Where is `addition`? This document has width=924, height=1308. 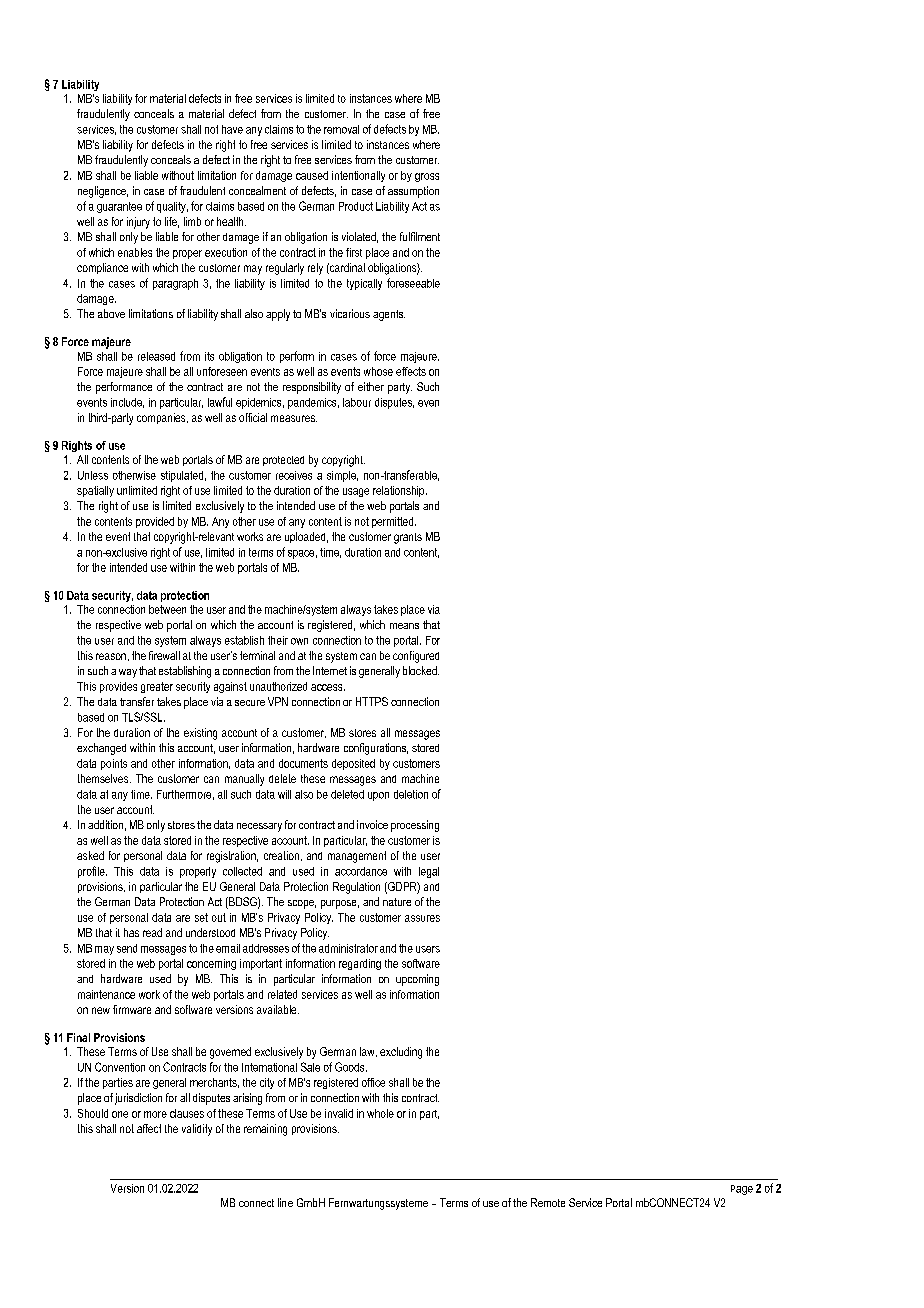 addition is located at coordinates (105, 824).
